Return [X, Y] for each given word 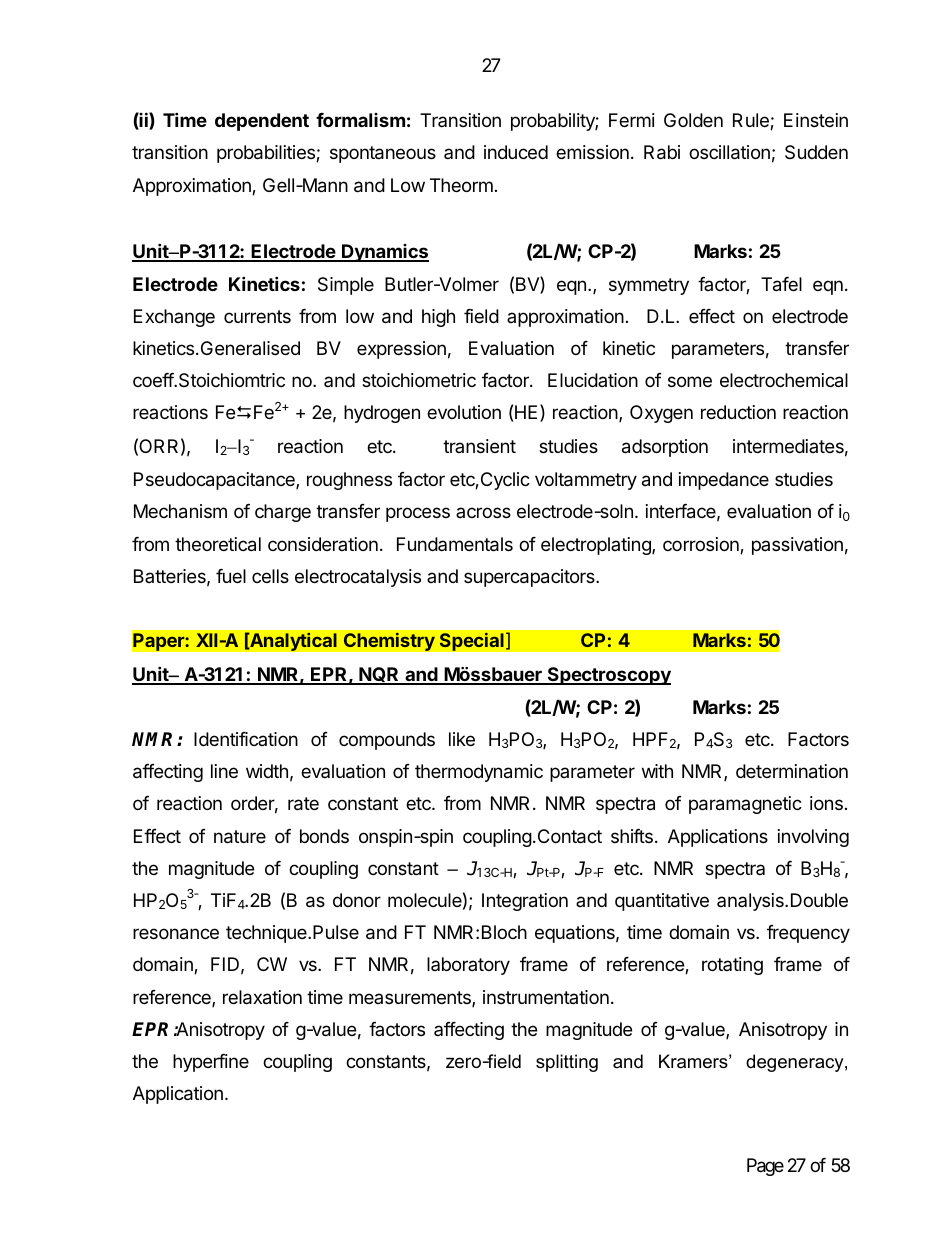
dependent [262, 122]
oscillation [729, 152]
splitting [567, 1063]
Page [765, 1167]
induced [516, 152]
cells [270, 576]
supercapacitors [530, 578]
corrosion [702, 545]
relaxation [262, 997]
